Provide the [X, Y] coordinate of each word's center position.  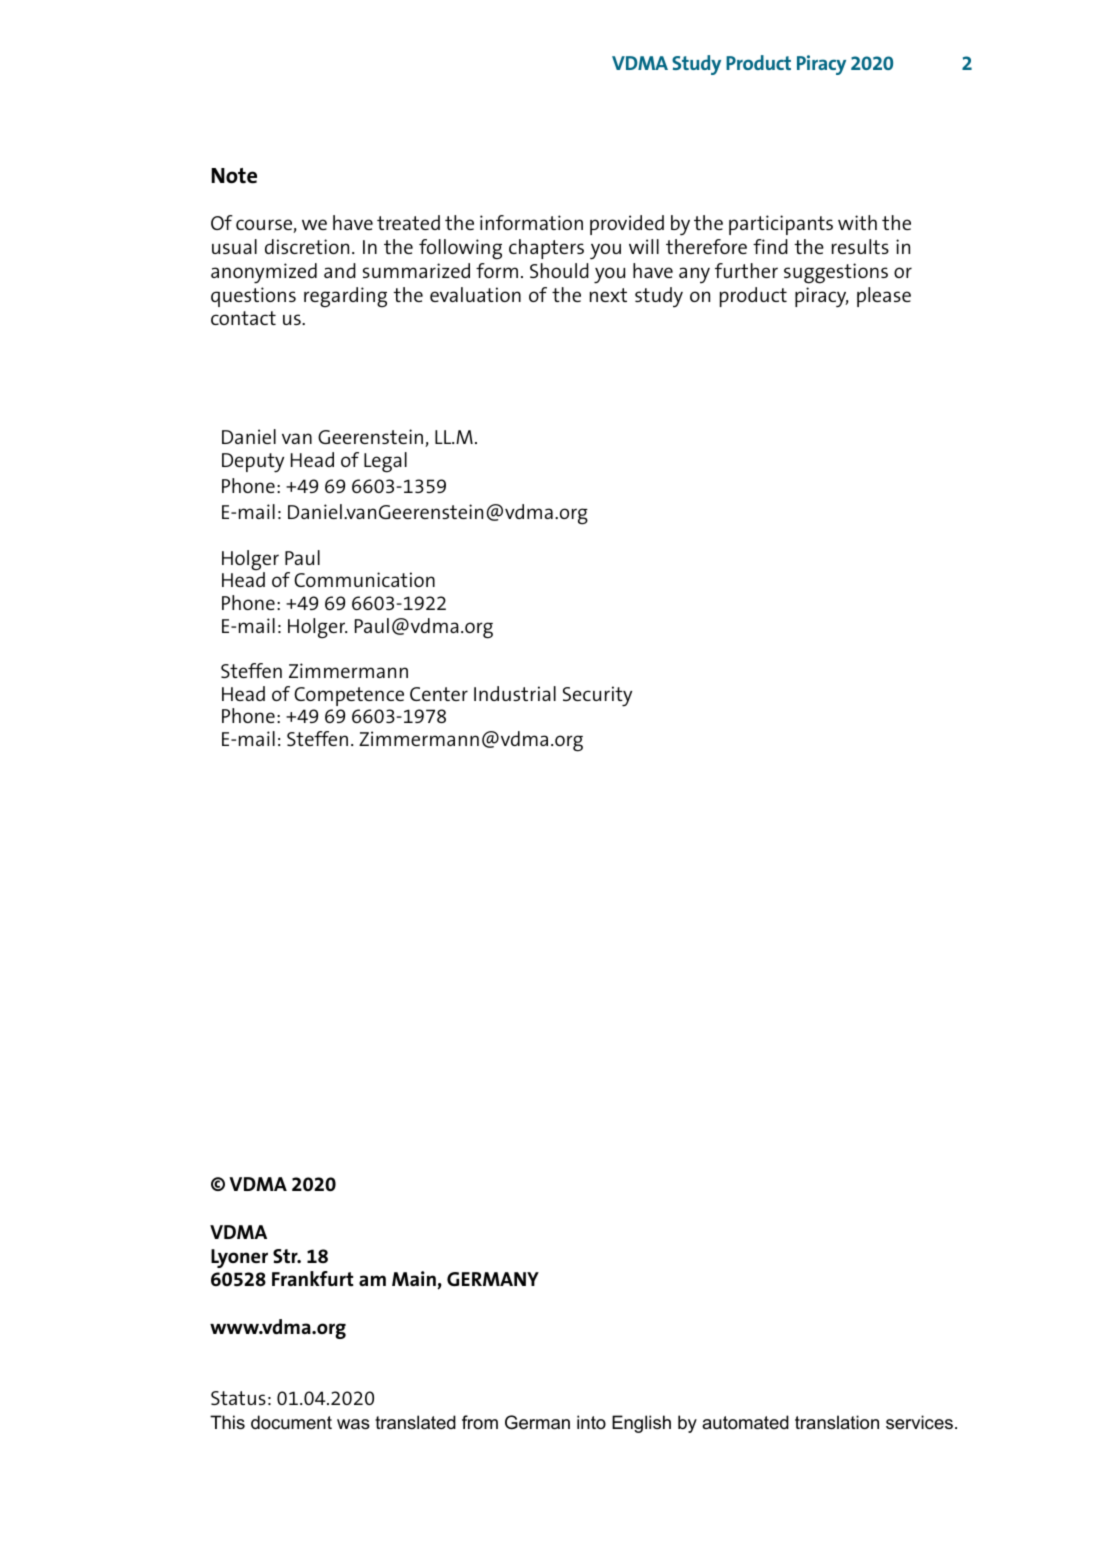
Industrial [515, 693]
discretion [307, 246]
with [857, 222]
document [291, 1422]
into [591, 1422]
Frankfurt [313, 1278]
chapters [546, 249]
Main [415, 1280]
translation [837, 1422]
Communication [364, 579]
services [919, 1422]
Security [597, 696]
